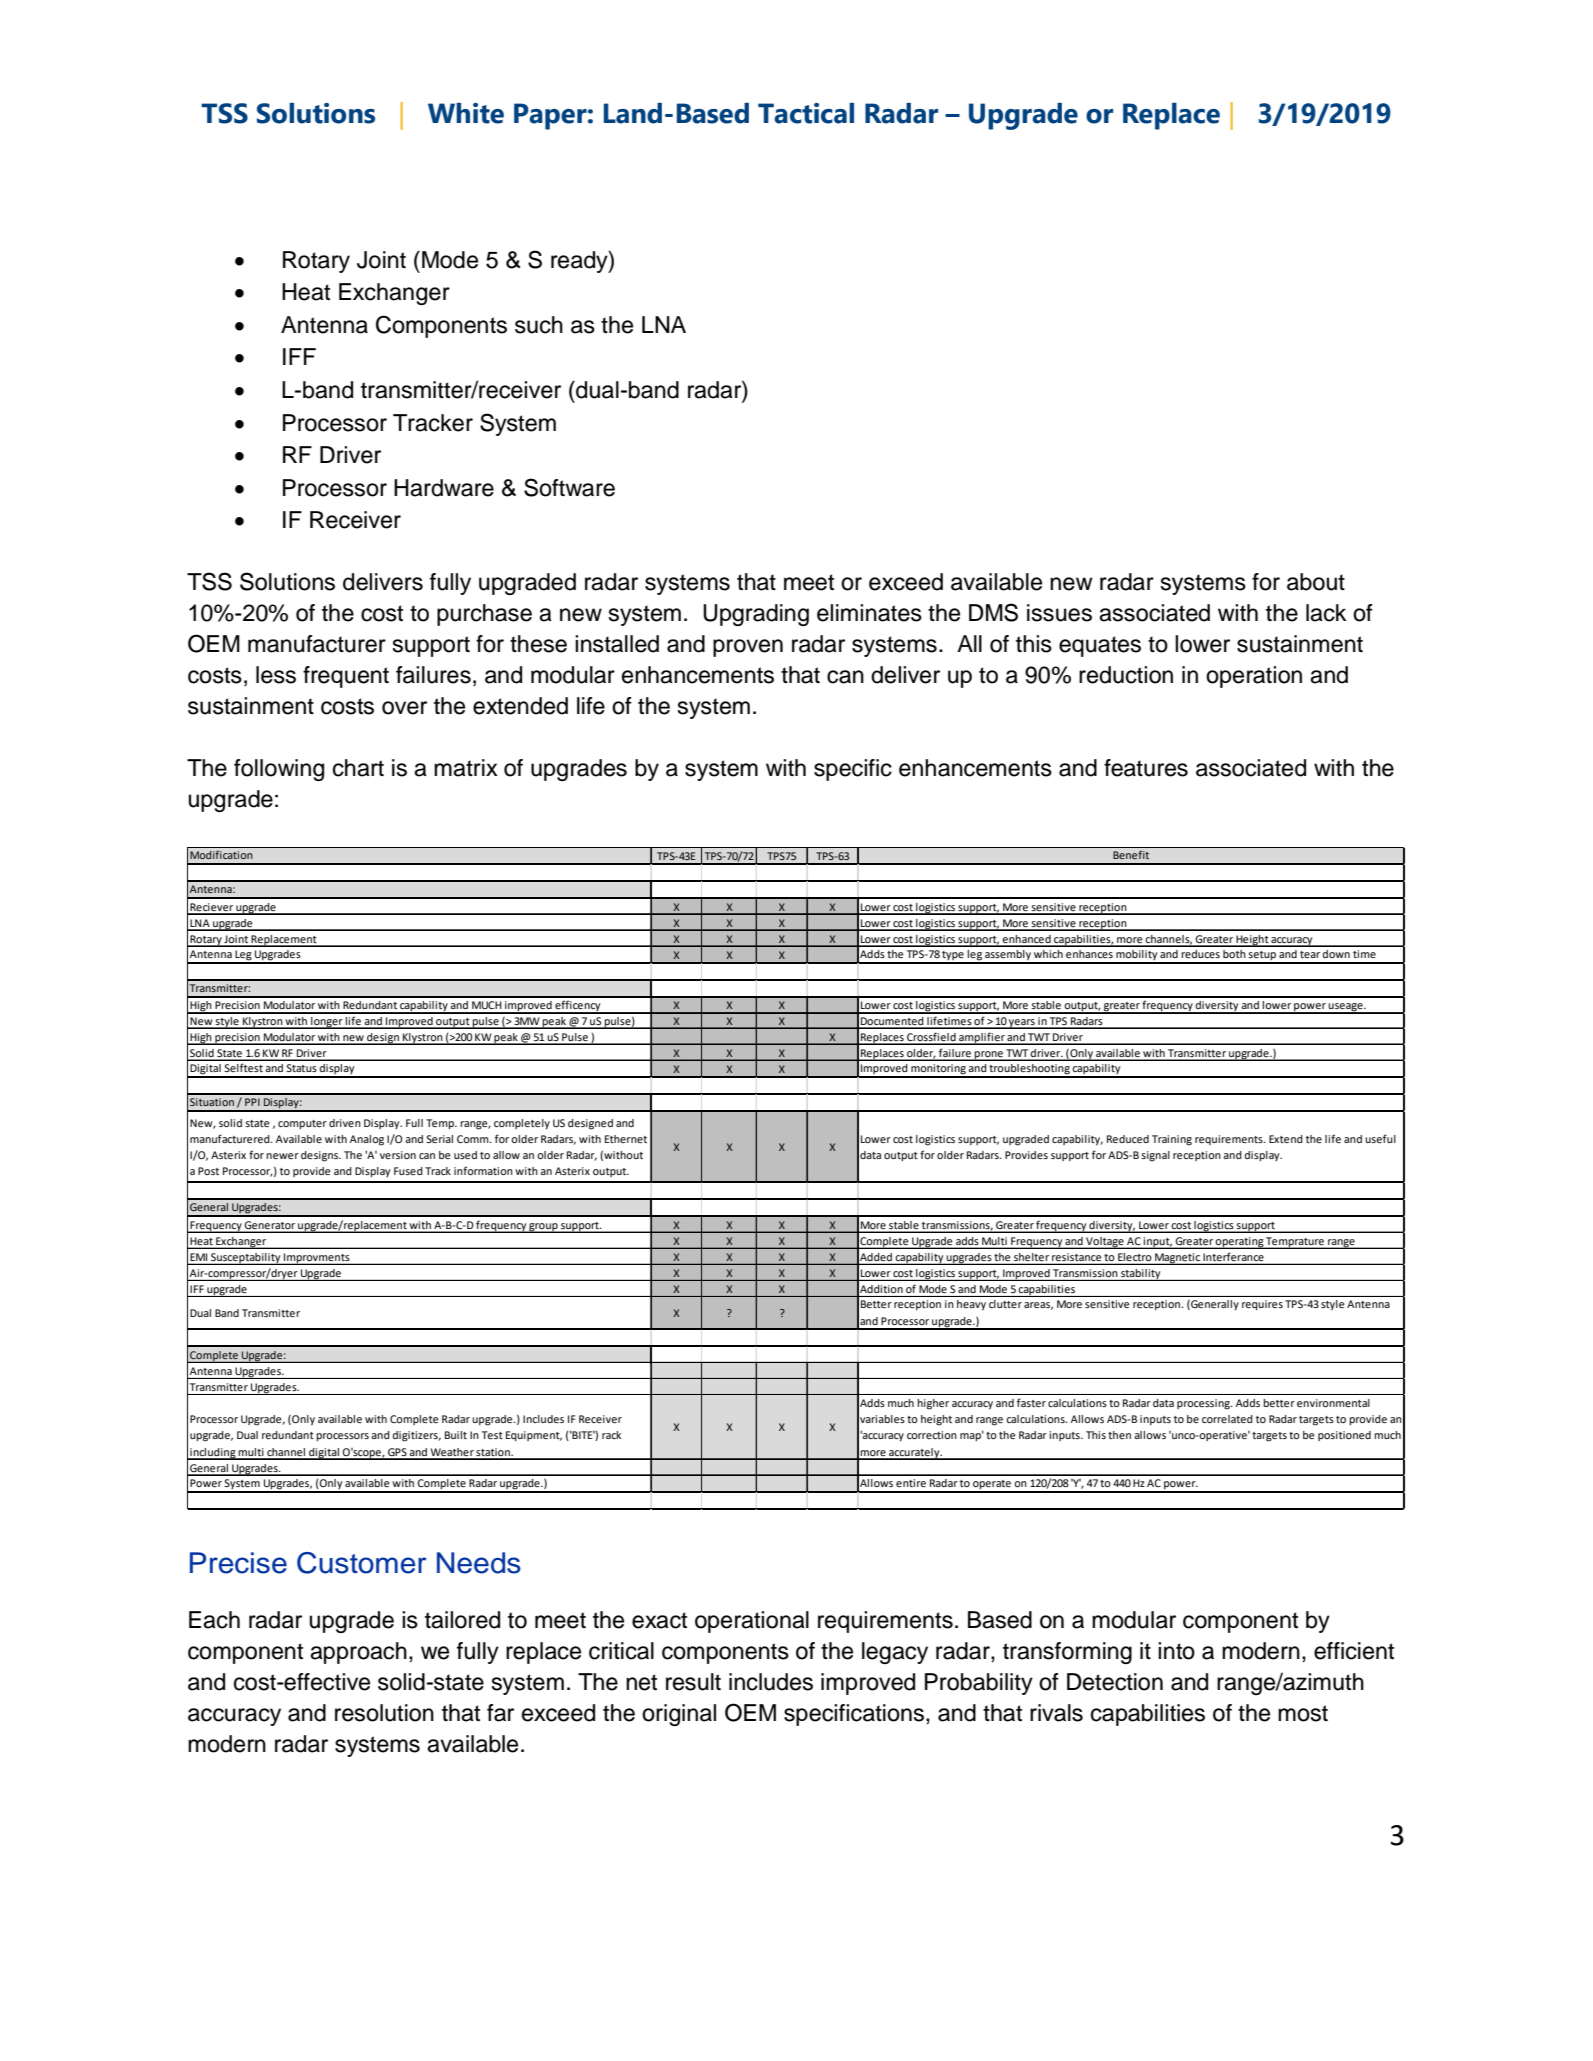 Image resolution: width=1593 pixels, height=2061 pixels. Describe the element at coordinates (358, 768) in the screenshot. I see `chart` at that location.
